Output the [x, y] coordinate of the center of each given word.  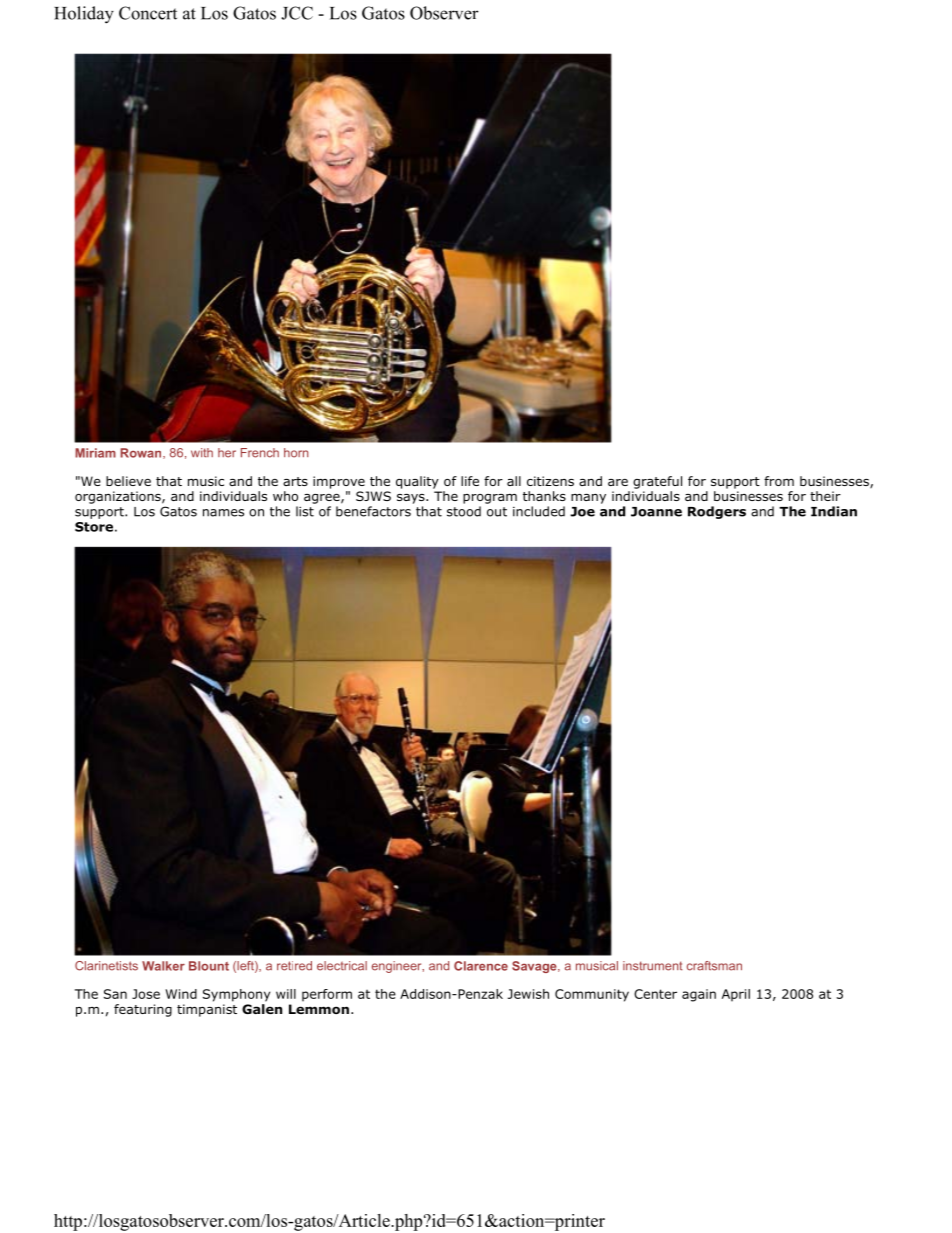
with [202, 453]
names [223, 513]
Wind [181, 994]
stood [464, 511]
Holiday [84, 15]
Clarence [481, 966]
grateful [657, 482]
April [736, 995]
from [779, 481]
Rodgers [717, 512]
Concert [148, 13]
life [470, 481]
